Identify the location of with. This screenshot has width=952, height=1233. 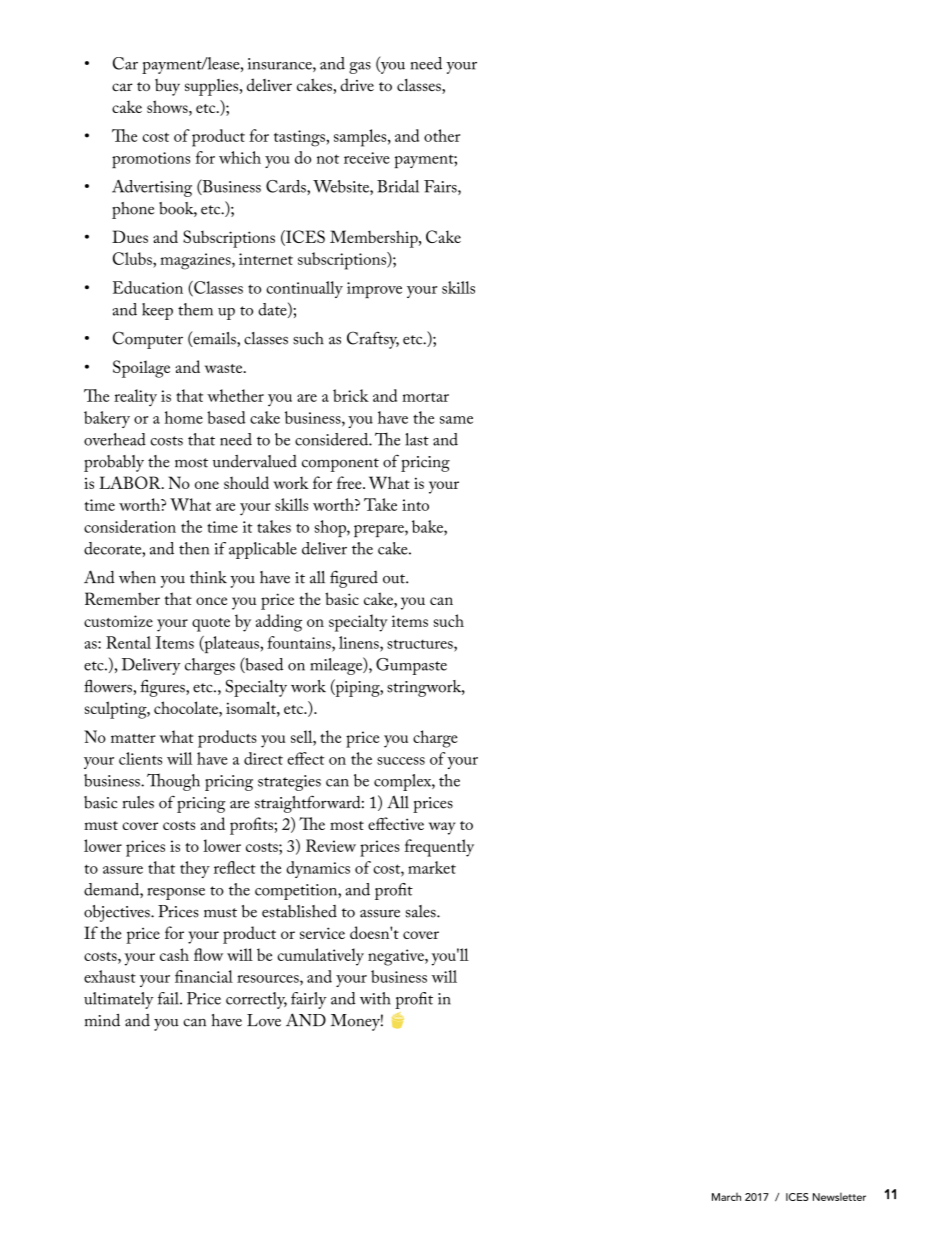
(375, 998).
